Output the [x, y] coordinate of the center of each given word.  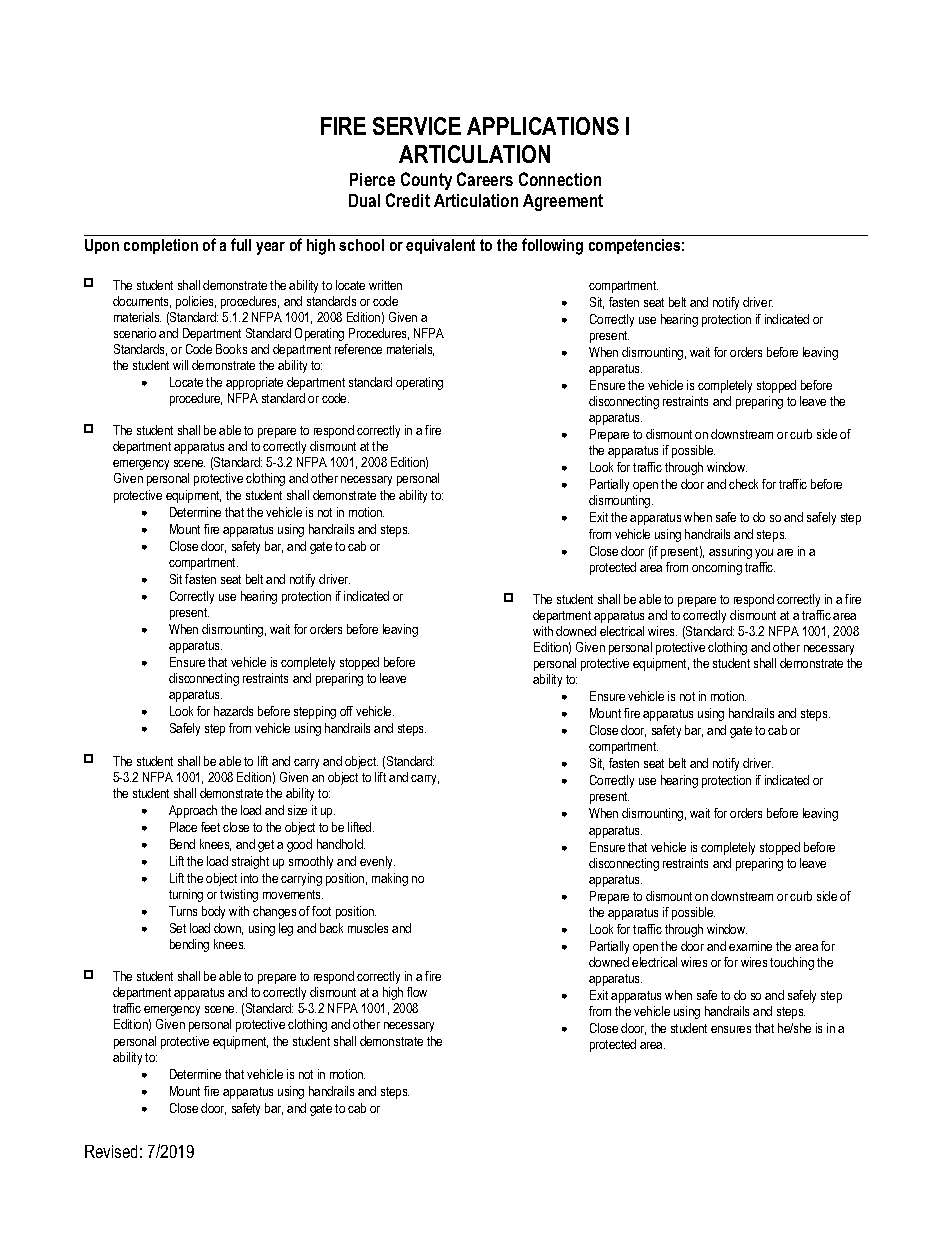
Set [178, 928]
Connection [560, 179]
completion [161, 246]
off [346, 711]
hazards [233, 711]
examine [750, 946]
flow [417, 992]
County [426, 181]
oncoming [717, 568]
